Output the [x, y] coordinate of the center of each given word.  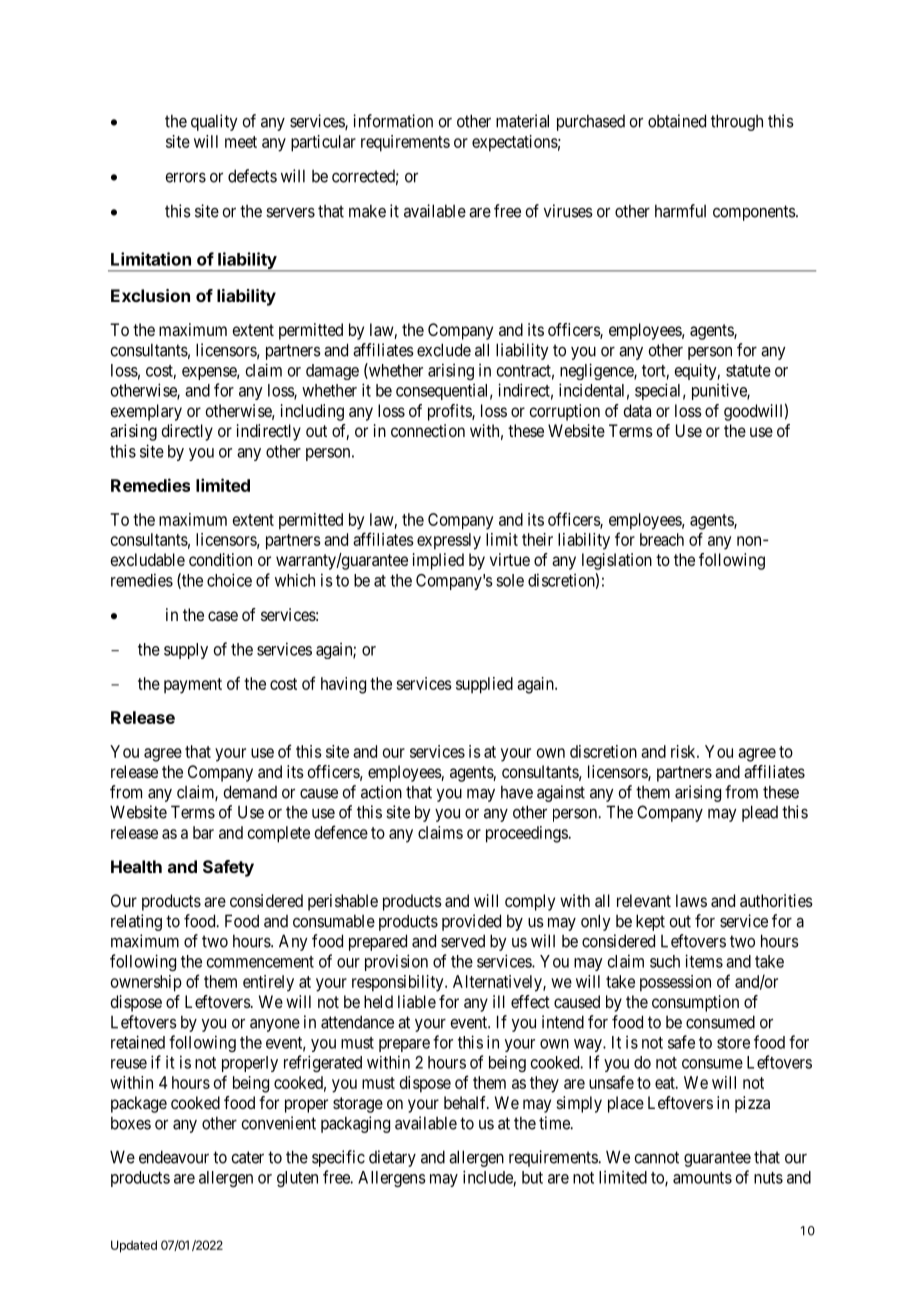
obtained [677, 121]
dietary [392, 1158]
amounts [702, 1178]
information [393, 121]
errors [185, 177]
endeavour [174, 1157]
